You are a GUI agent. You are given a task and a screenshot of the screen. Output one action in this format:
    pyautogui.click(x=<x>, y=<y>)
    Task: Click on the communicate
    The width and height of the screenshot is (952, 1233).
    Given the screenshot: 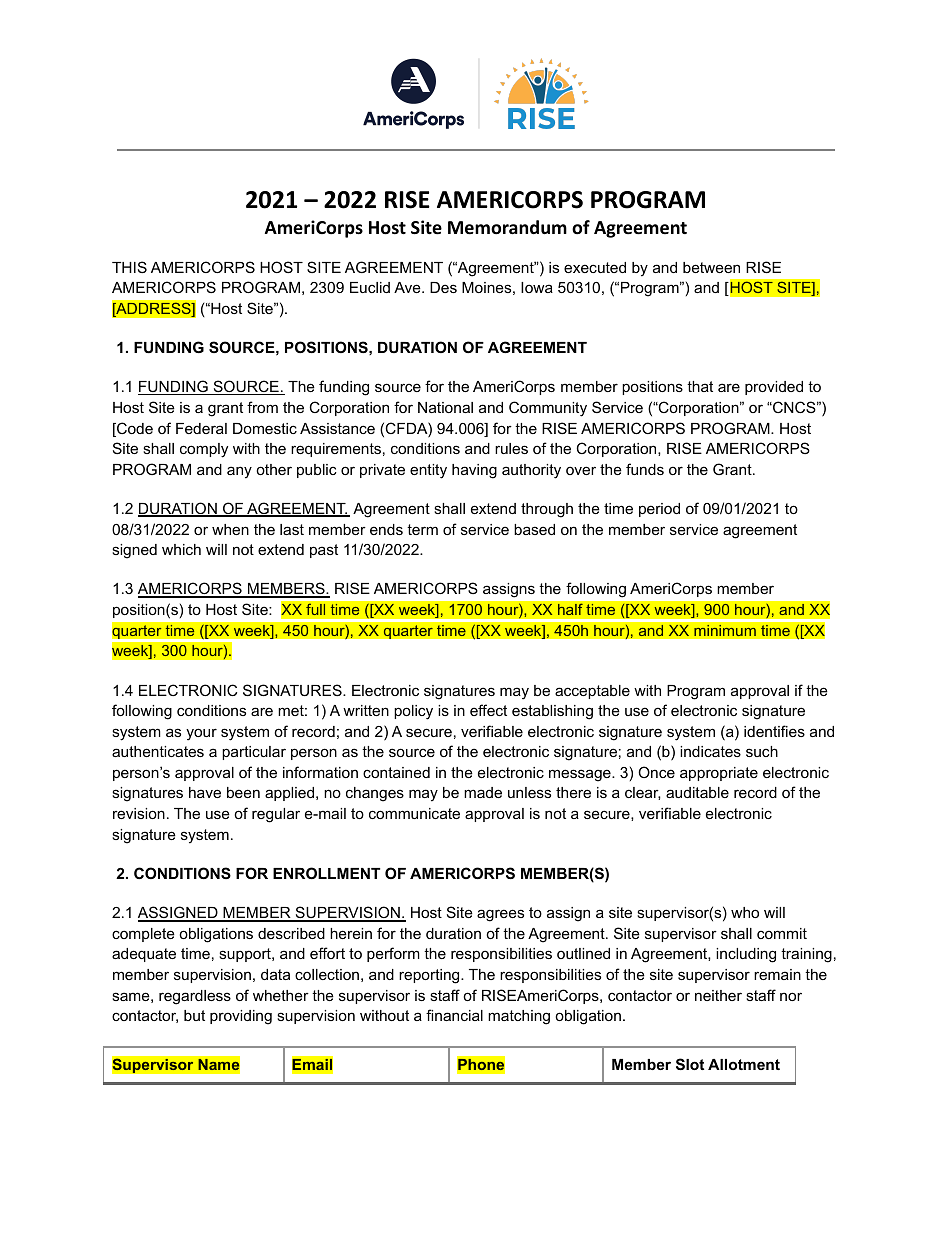 What is the action you would take?
    pyautogui.click(x=414, y=813)
